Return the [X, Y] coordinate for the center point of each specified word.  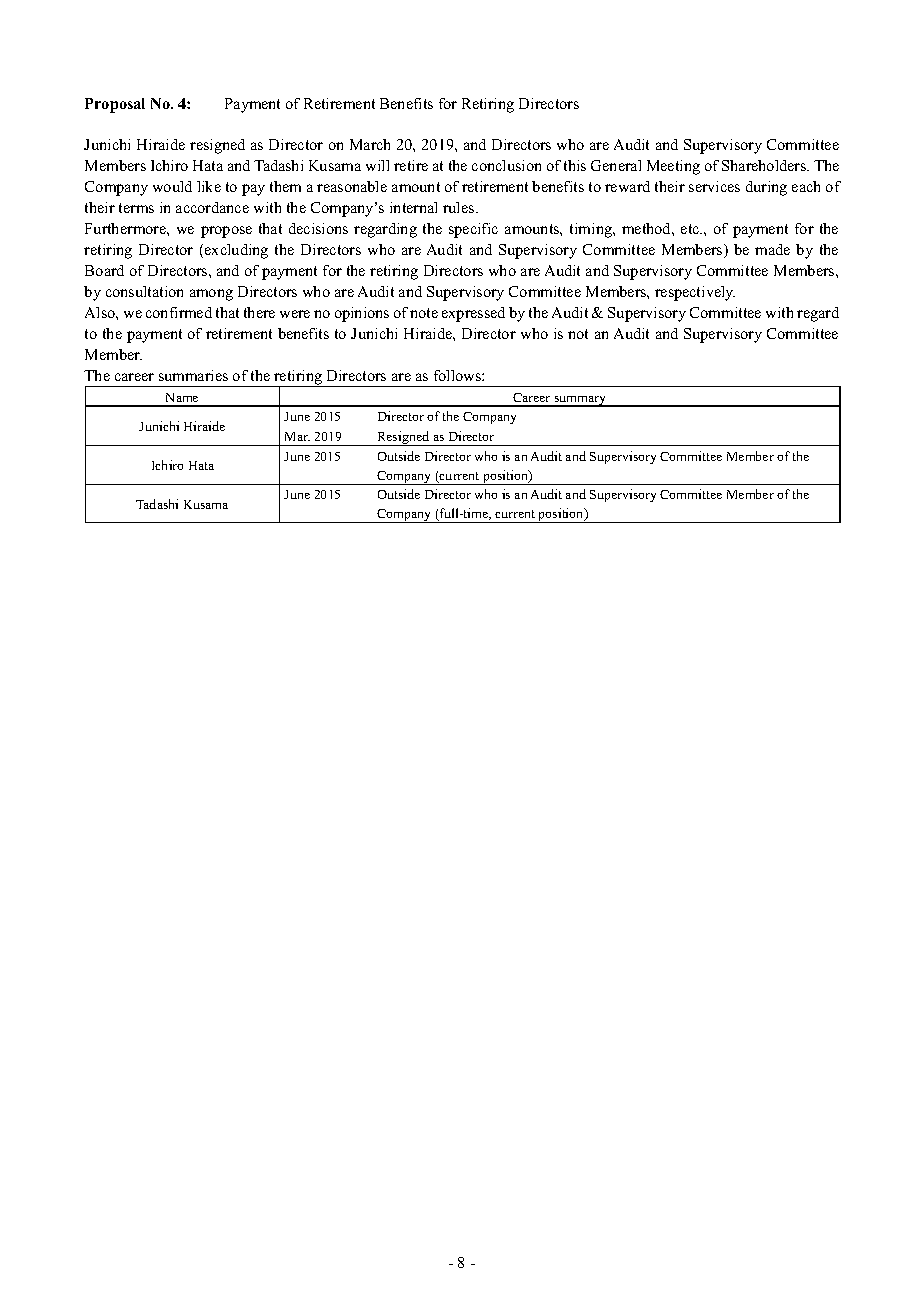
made [772, 249]
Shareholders [765, 165]
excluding [236, 251]
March [370, 144]
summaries [193, 375]
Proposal [115, 105]
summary [580, 401]
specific [473, 230]
